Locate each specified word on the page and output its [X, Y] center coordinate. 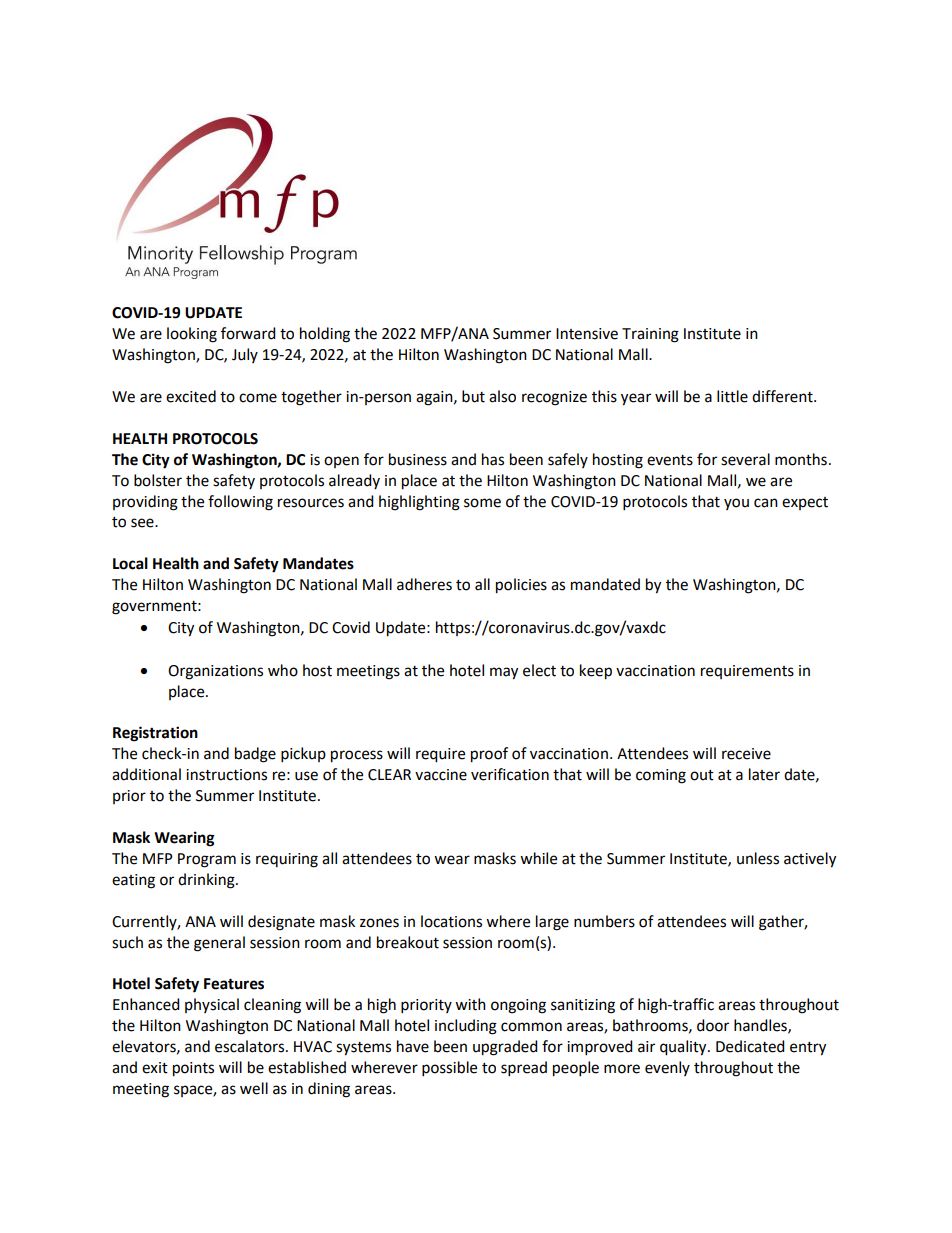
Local [130, 563]
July [245, 355]
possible [449, 1069]
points [193, 1069]
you [736, 504]
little [732, 396]
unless [758, 858]
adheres [424, 584]
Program [207, 860]
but [473, 396]
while [538, 858]
